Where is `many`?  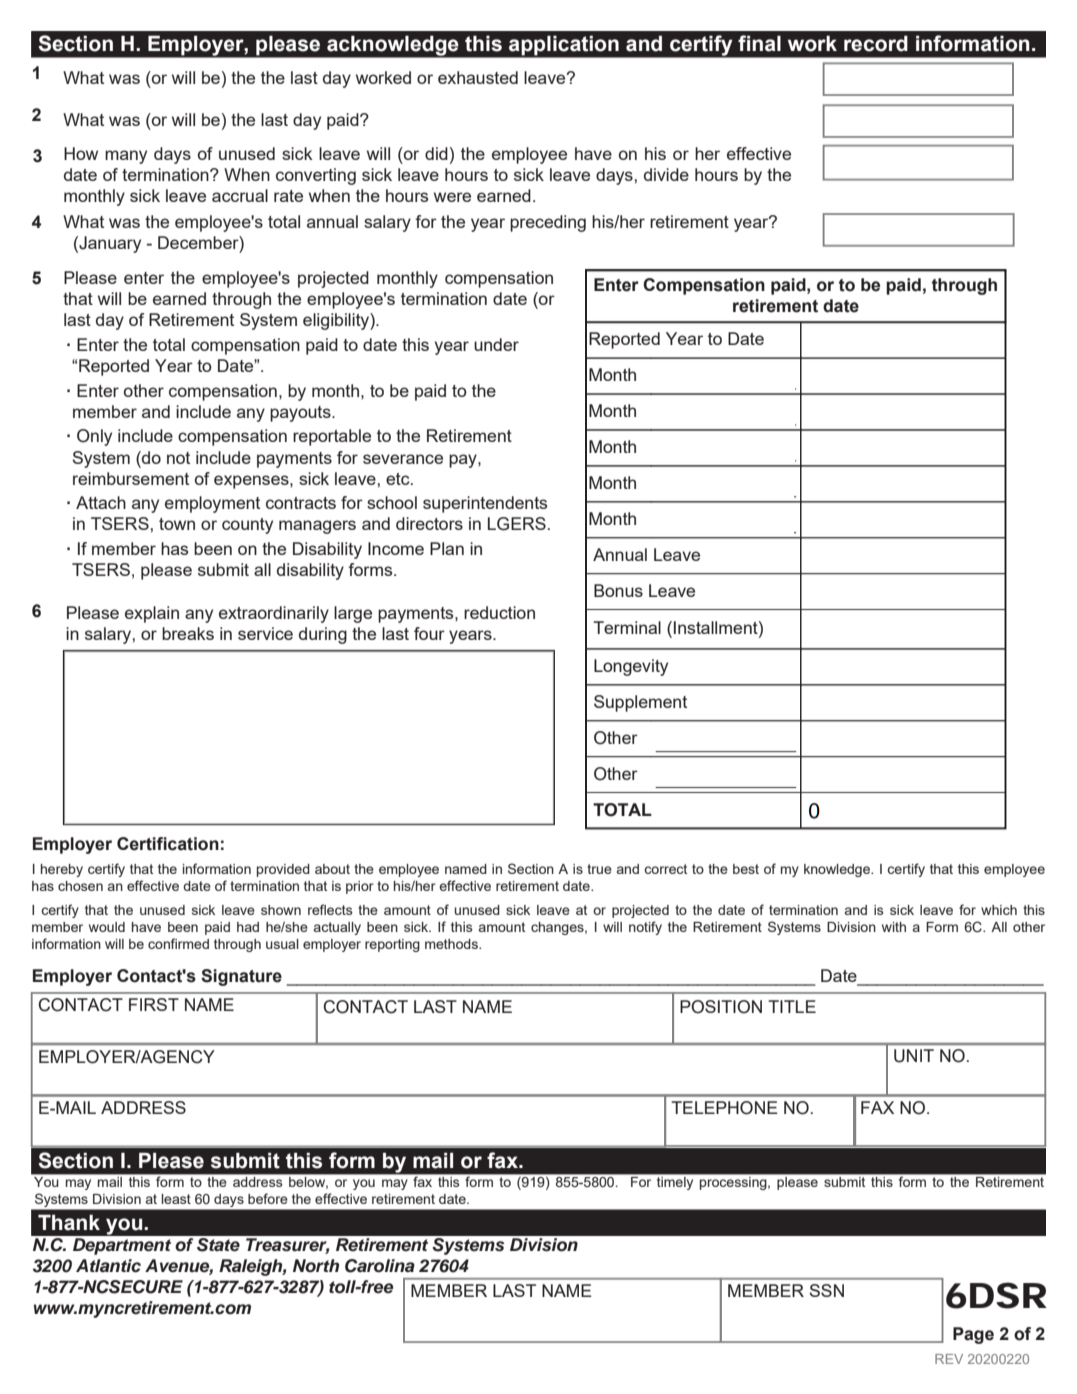 many is located at coordinates (126, 157).
